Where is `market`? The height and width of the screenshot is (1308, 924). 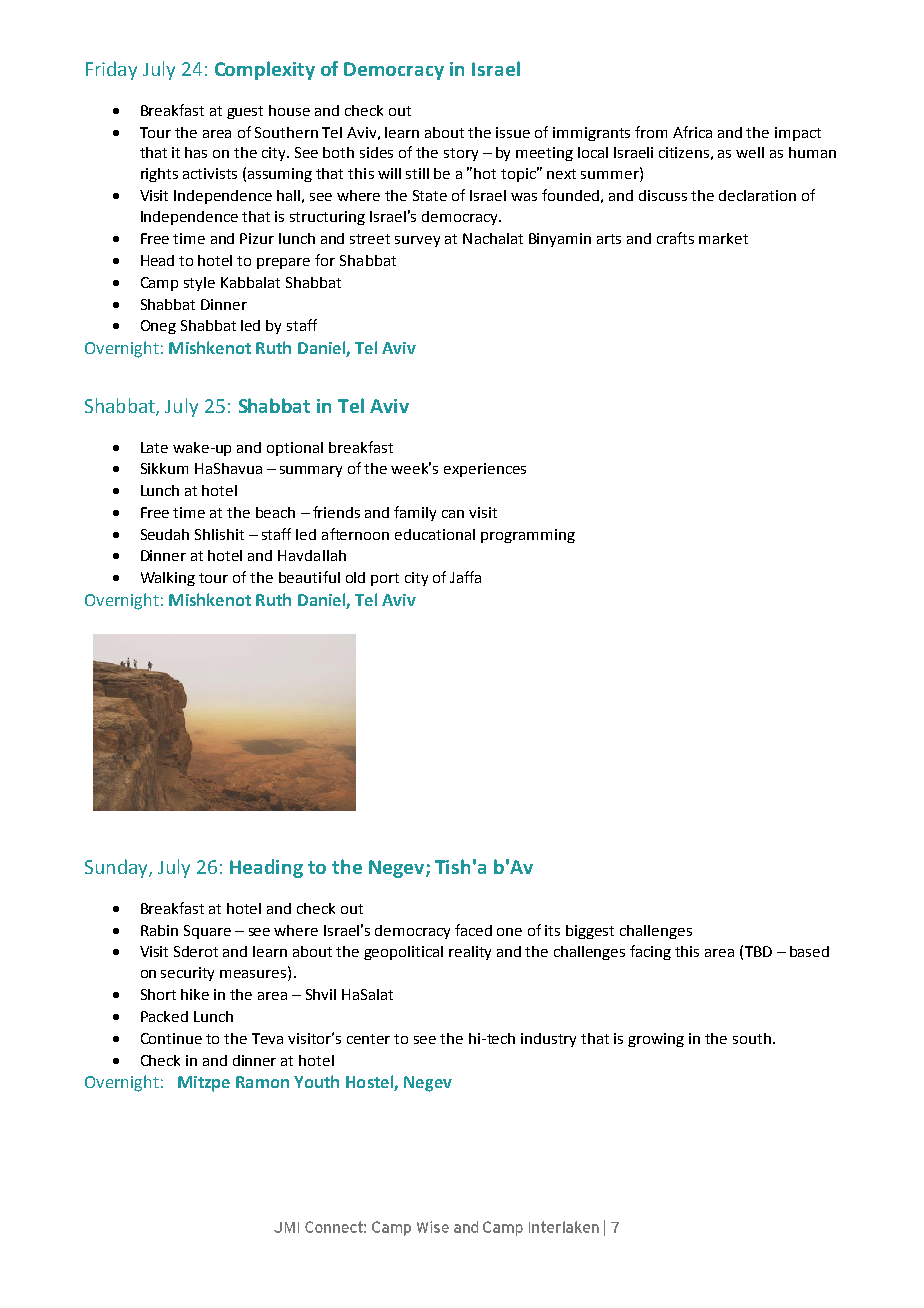
market is located at coordinates (723, 238).
